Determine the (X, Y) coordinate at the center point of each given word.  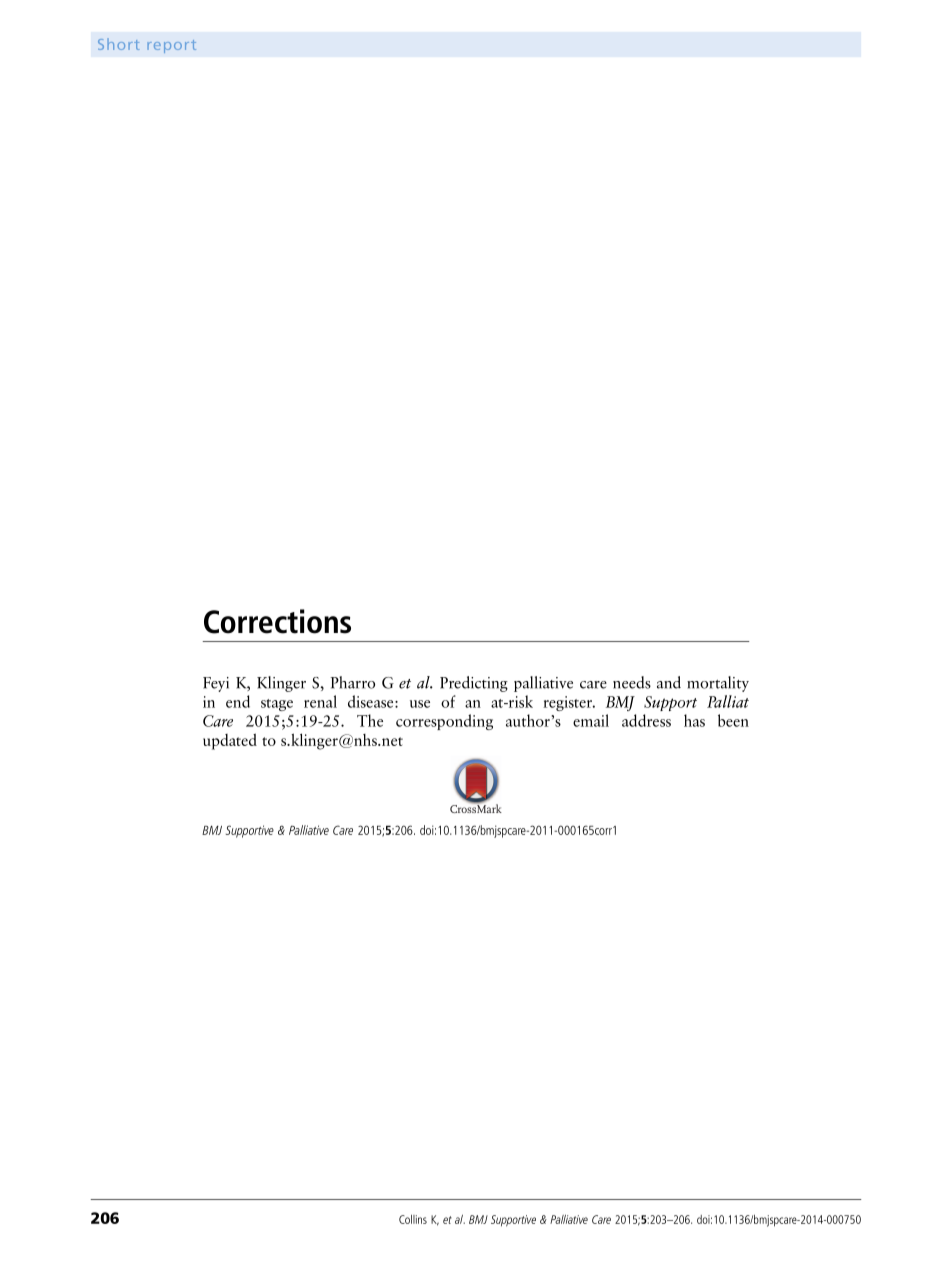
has (694, 720)
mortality (718, 684)
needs (632, 682)
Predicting (474, 684)
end (238, 701)
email (591, 720)
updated (230, 741)
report (171, 46)
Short (119, 44)
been (733, 720)
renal (320, 701)
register (569, 703)
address (646, 720)
